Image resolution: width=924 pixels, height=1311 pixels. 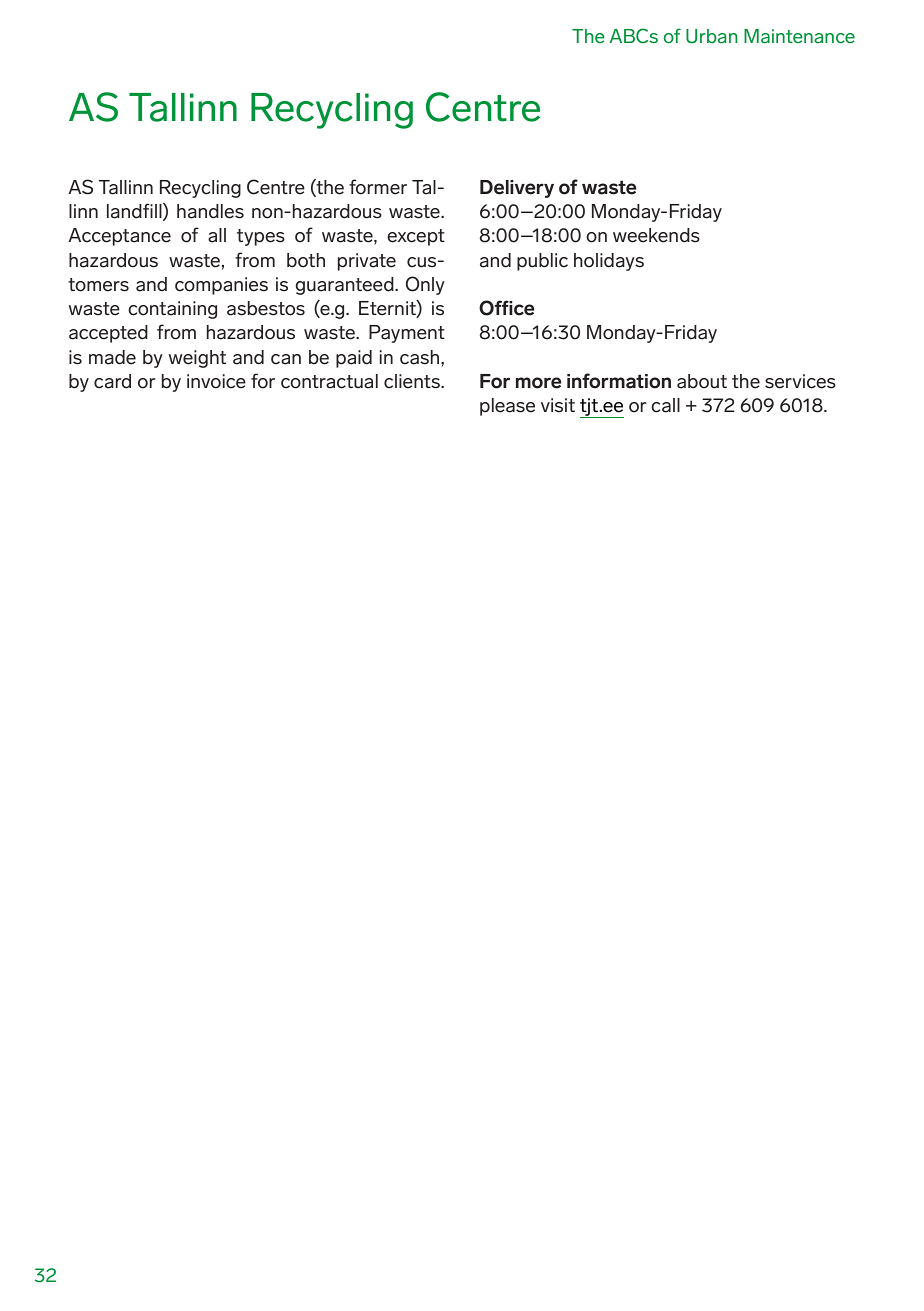 I want to click on former, so click(x=378, y=187).
